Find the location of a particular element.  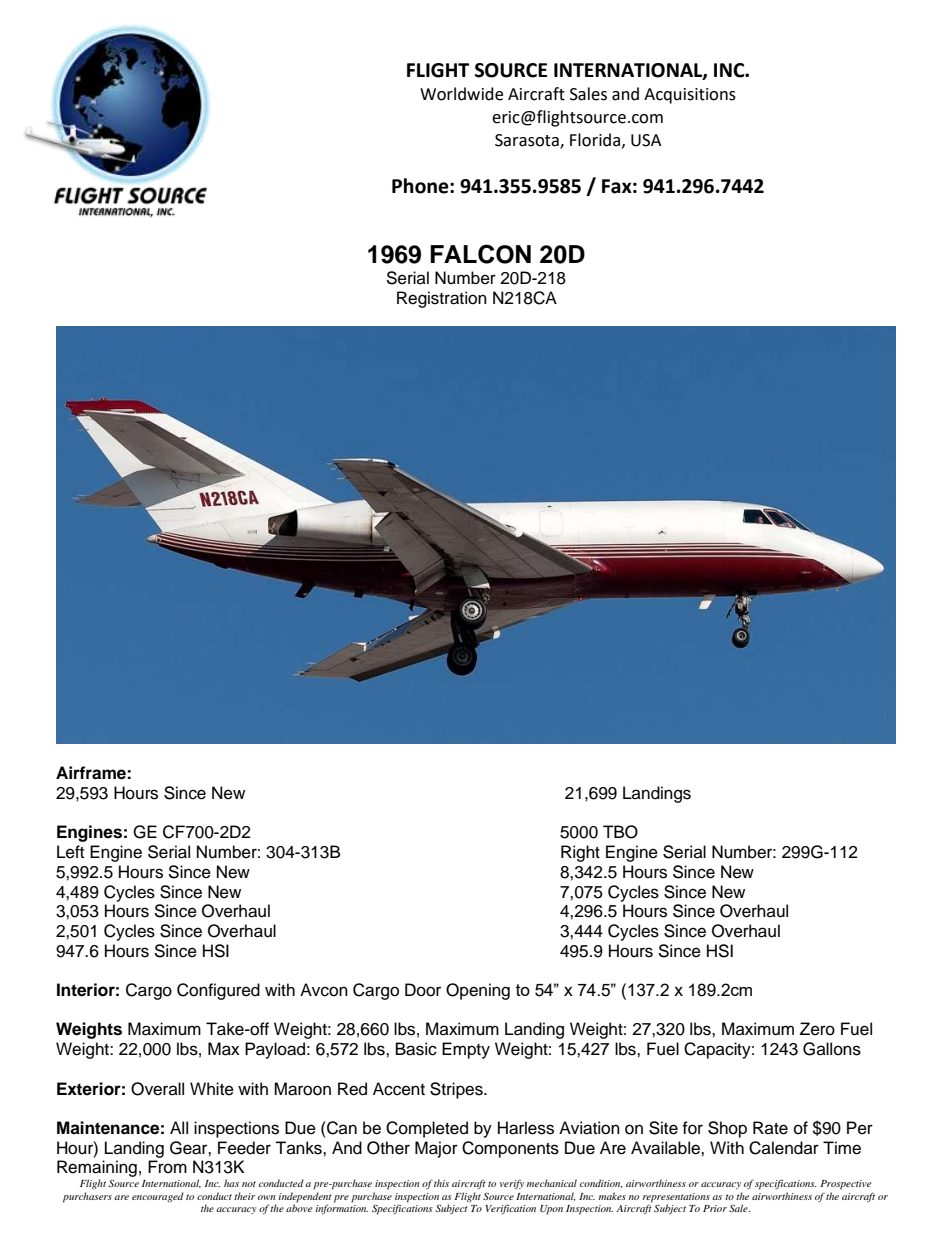

Right is located at coordinates (580, 853).
